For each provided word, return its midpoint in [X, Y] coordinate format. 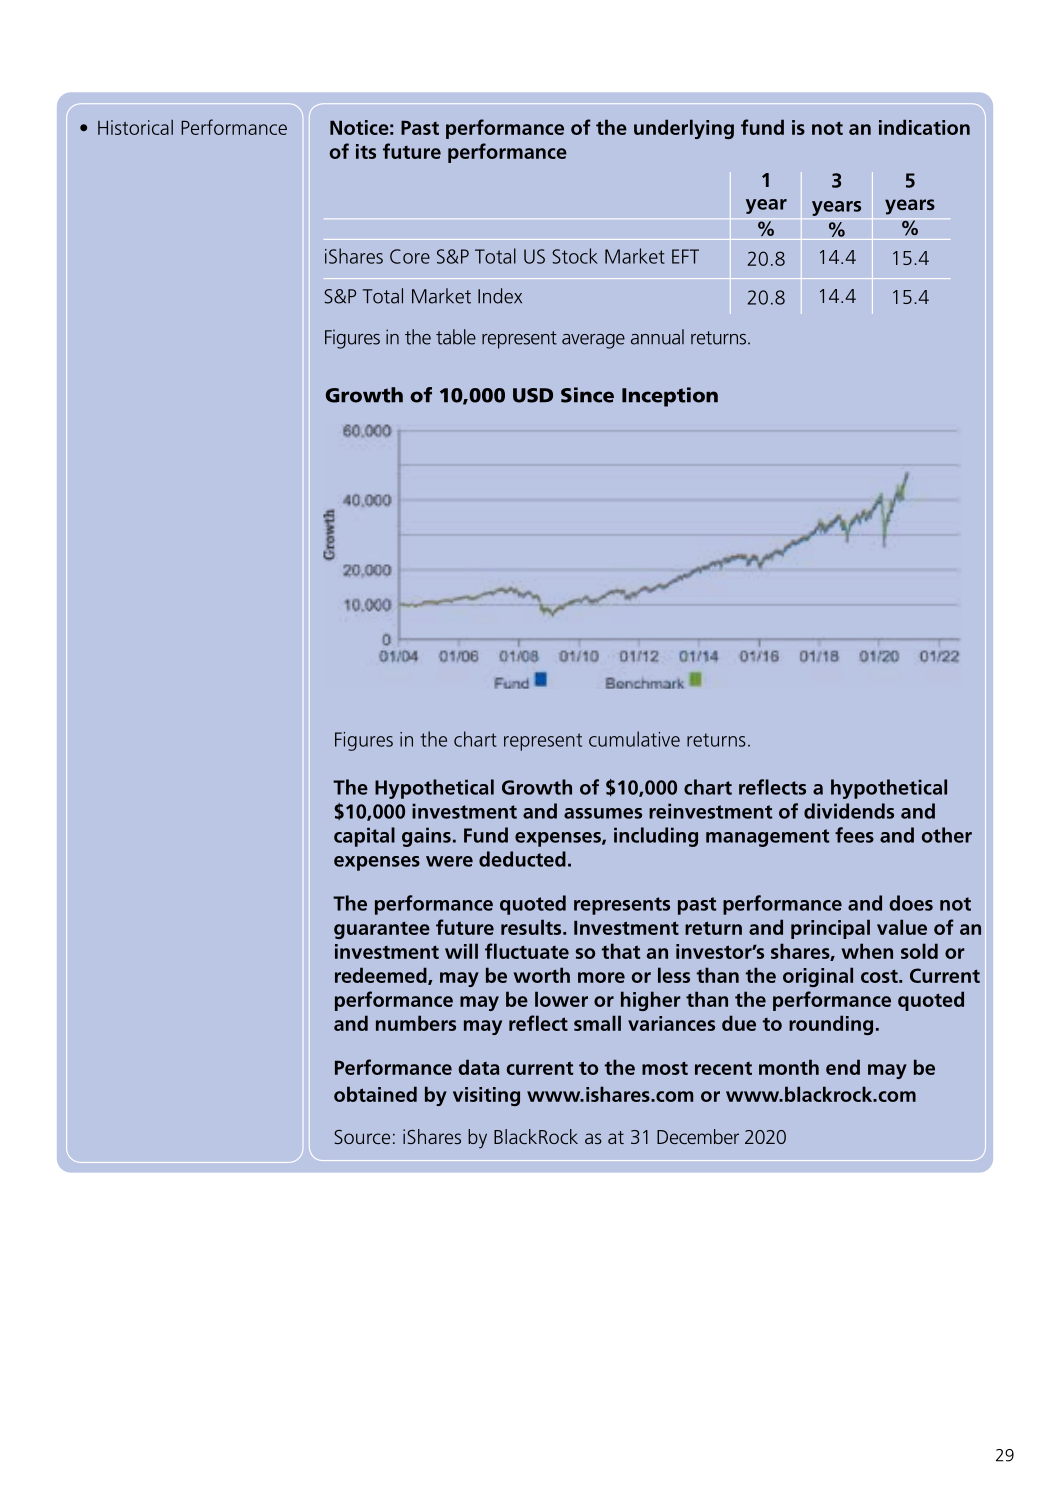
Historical [135, 127]
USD [533, 395]
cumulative [634, 739]
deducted [522, 859]
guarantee [382, 930]
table [456, 337]
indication [924, 127]
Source [362, 1137]
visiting [486, 1096]
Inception [670, 397]
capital [364, 837]
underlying [684, 129]
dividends [849, 811]
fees [854, 835]
